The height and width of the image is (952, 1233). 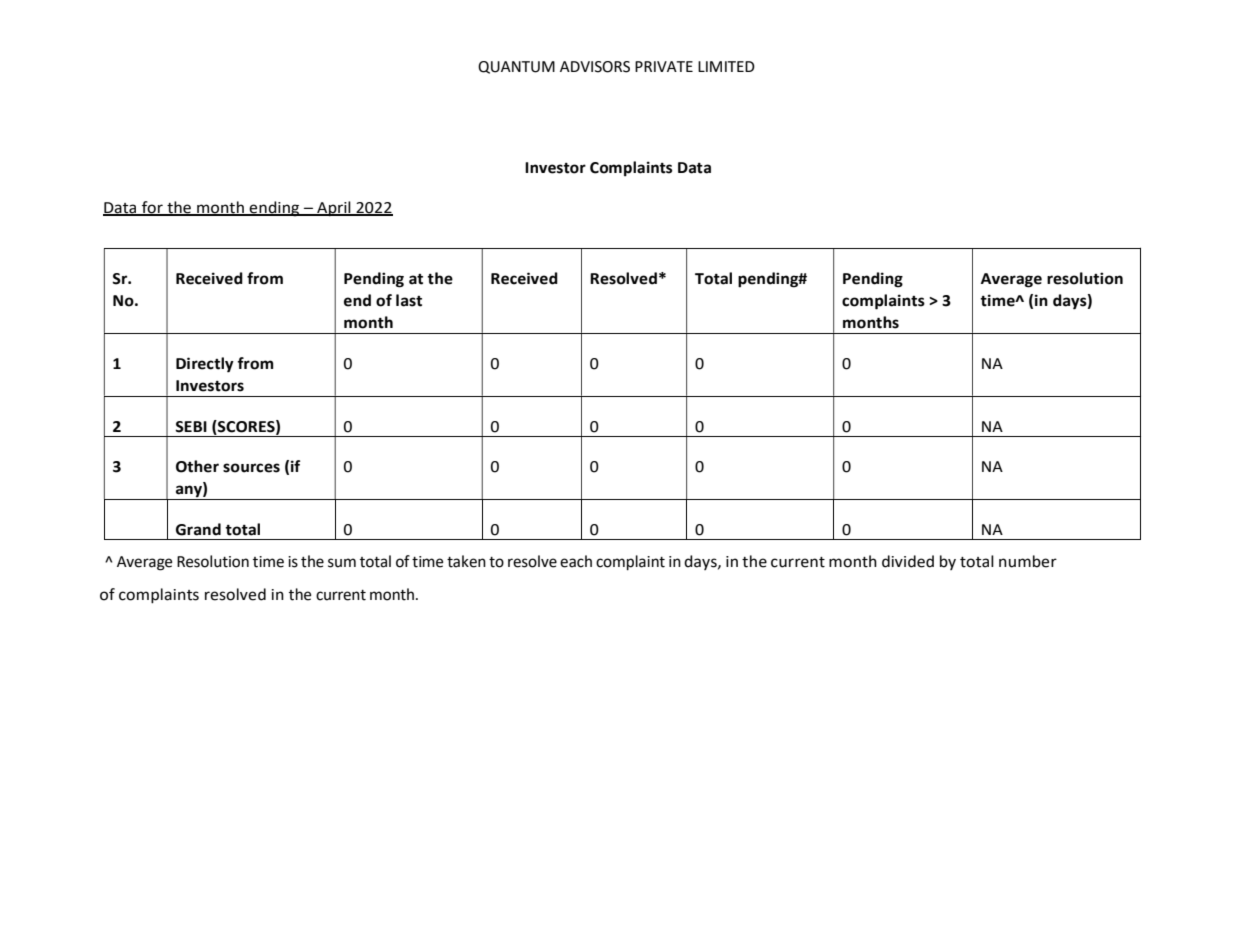 I want to click on Grand, so click(x=198, y=529).
